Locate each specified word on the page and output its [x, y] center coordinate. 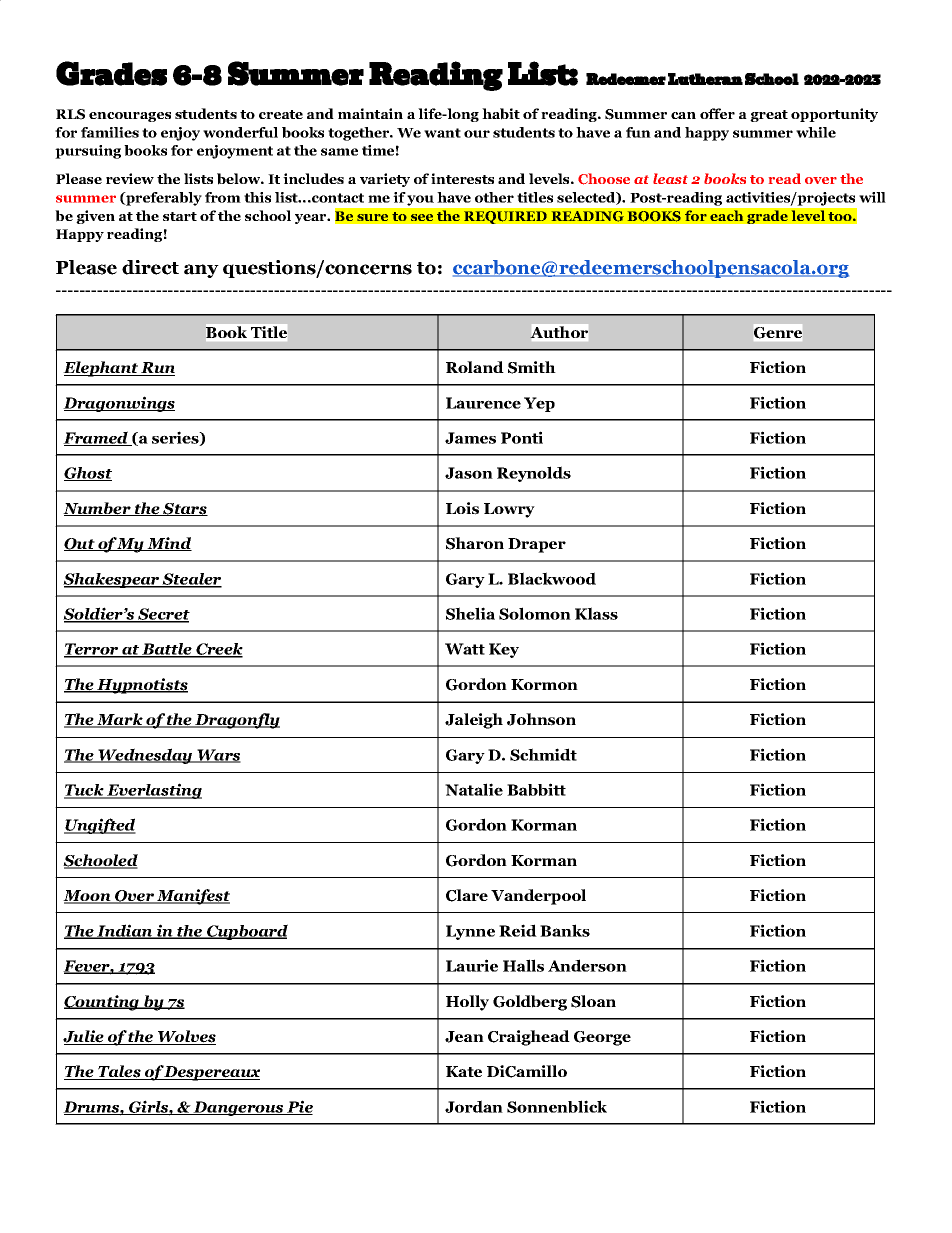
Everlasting [153, 791]
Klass [596, 613]
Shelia [470, 613]
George [602, 1038]
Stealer [191, 580]
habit [501, 114]
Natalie [474, 789]
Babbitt [536, 789]
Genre [778, 332]
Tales [119, 1072]
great [769, 116]
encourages [130, 117]
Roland [475, 367]
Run [157, 369]
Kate [464, 1071]
